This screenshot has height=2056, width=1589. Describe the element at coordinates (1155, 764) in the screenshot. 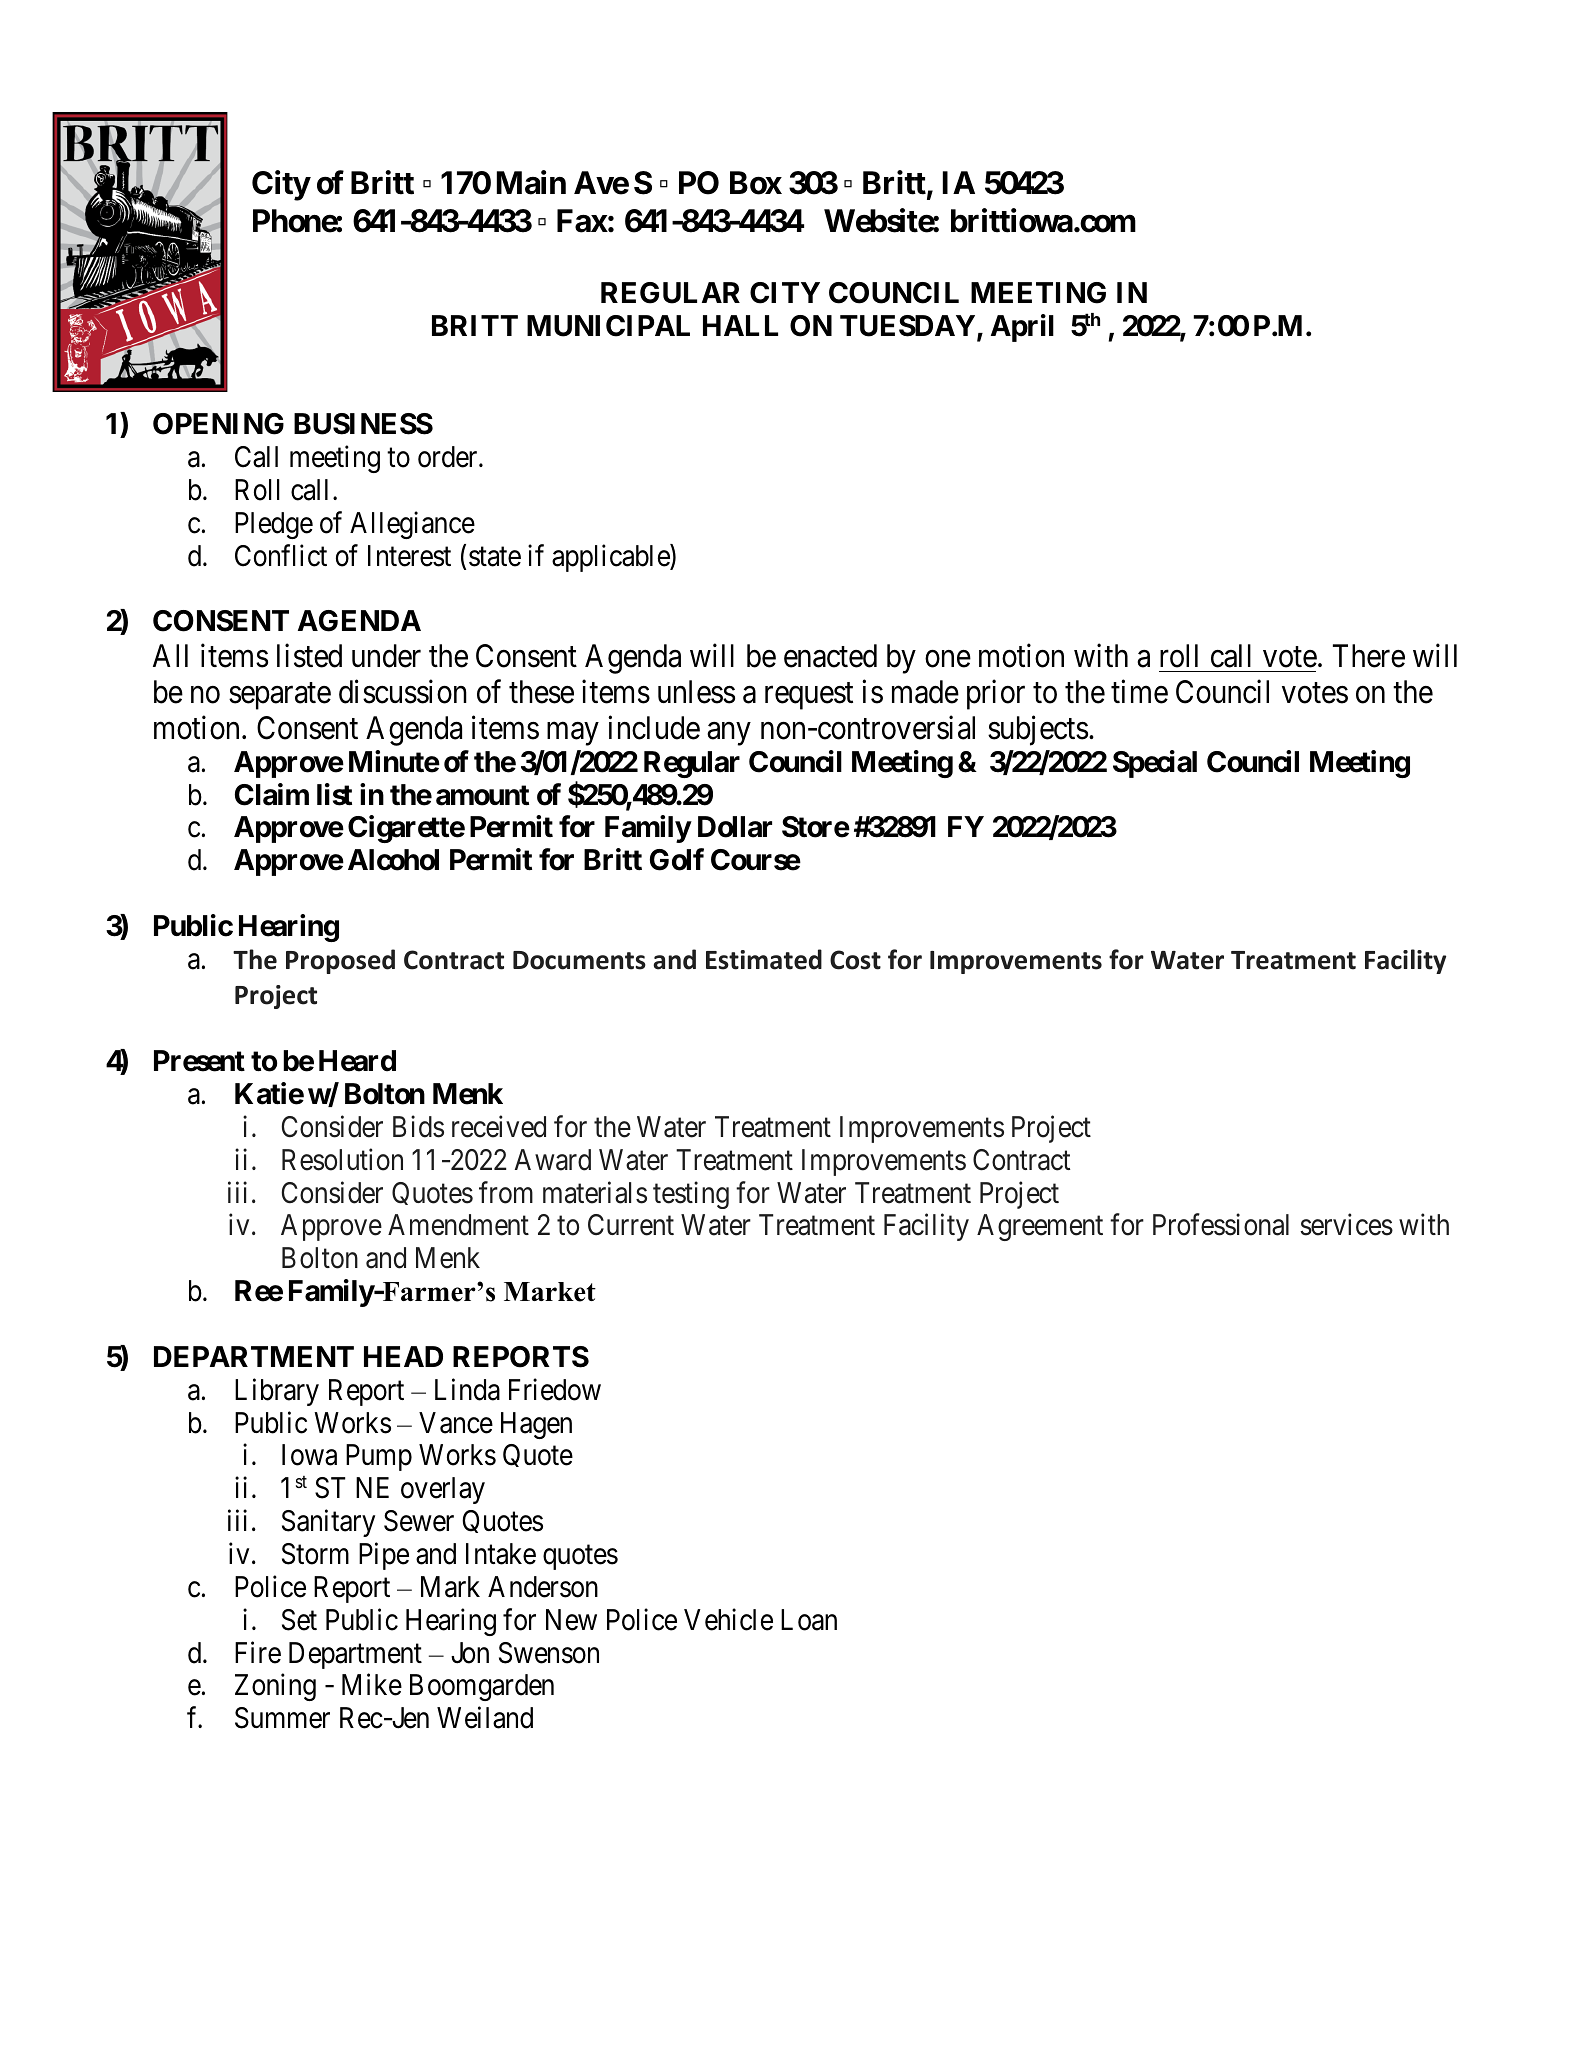

I see `Special` at that location.
